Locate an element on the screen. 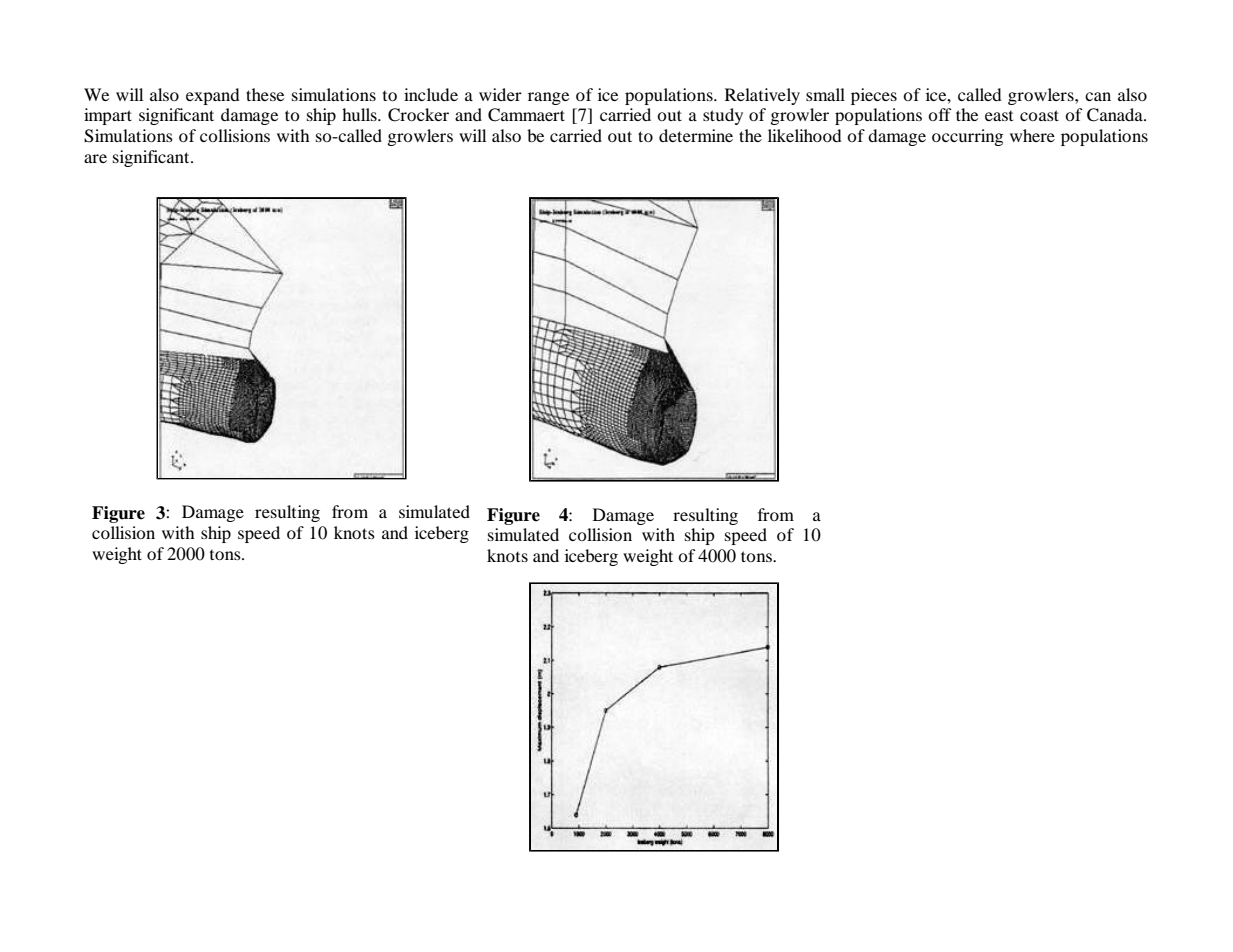 This screenshot has width=1233, height=952. determine is located at coordinates (696, 135).
